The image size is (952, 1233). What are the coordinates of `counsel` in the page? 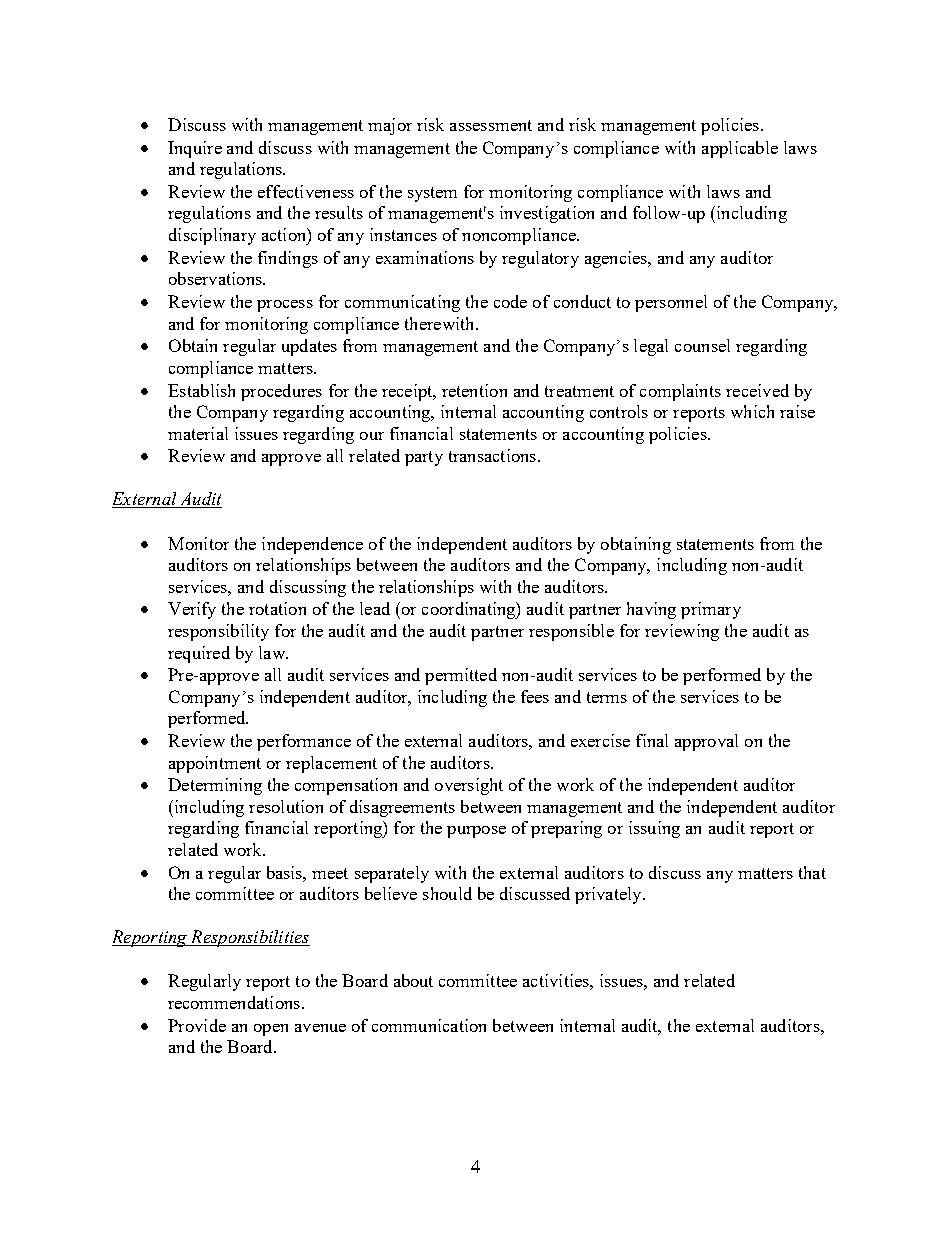 It's located at (702, 345).
